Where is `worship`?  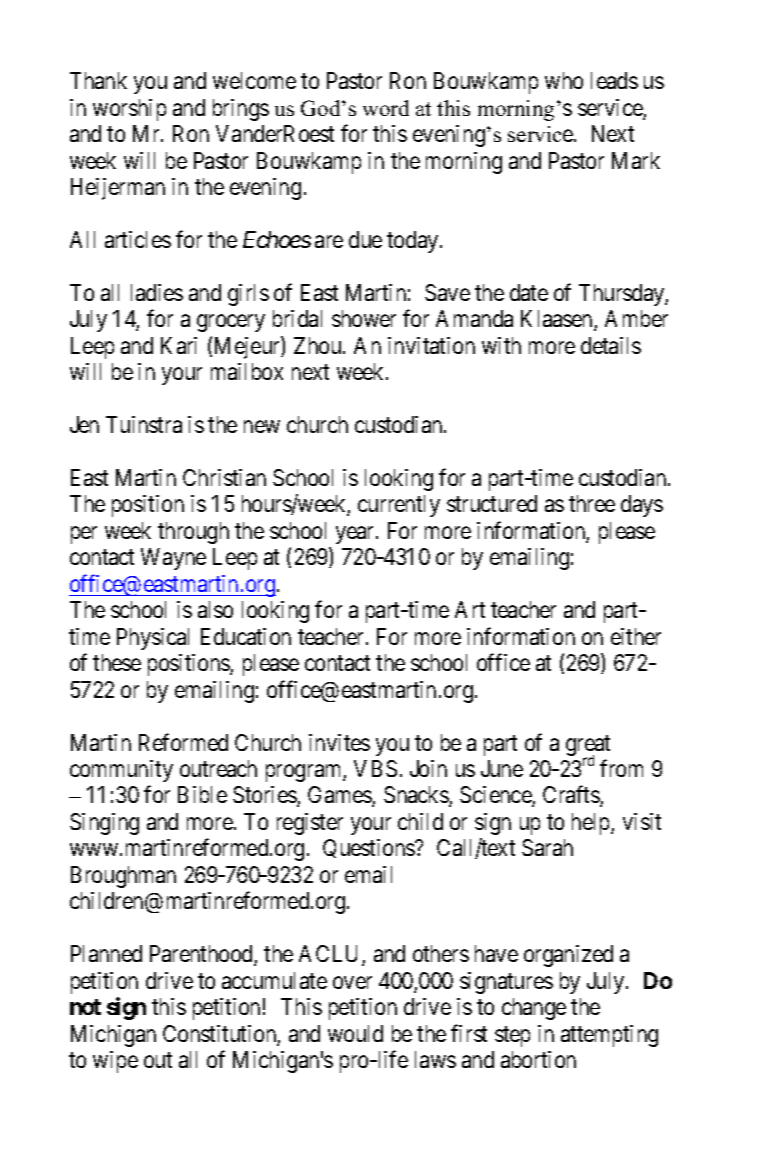 worship is located at coordinates (129, 110).
